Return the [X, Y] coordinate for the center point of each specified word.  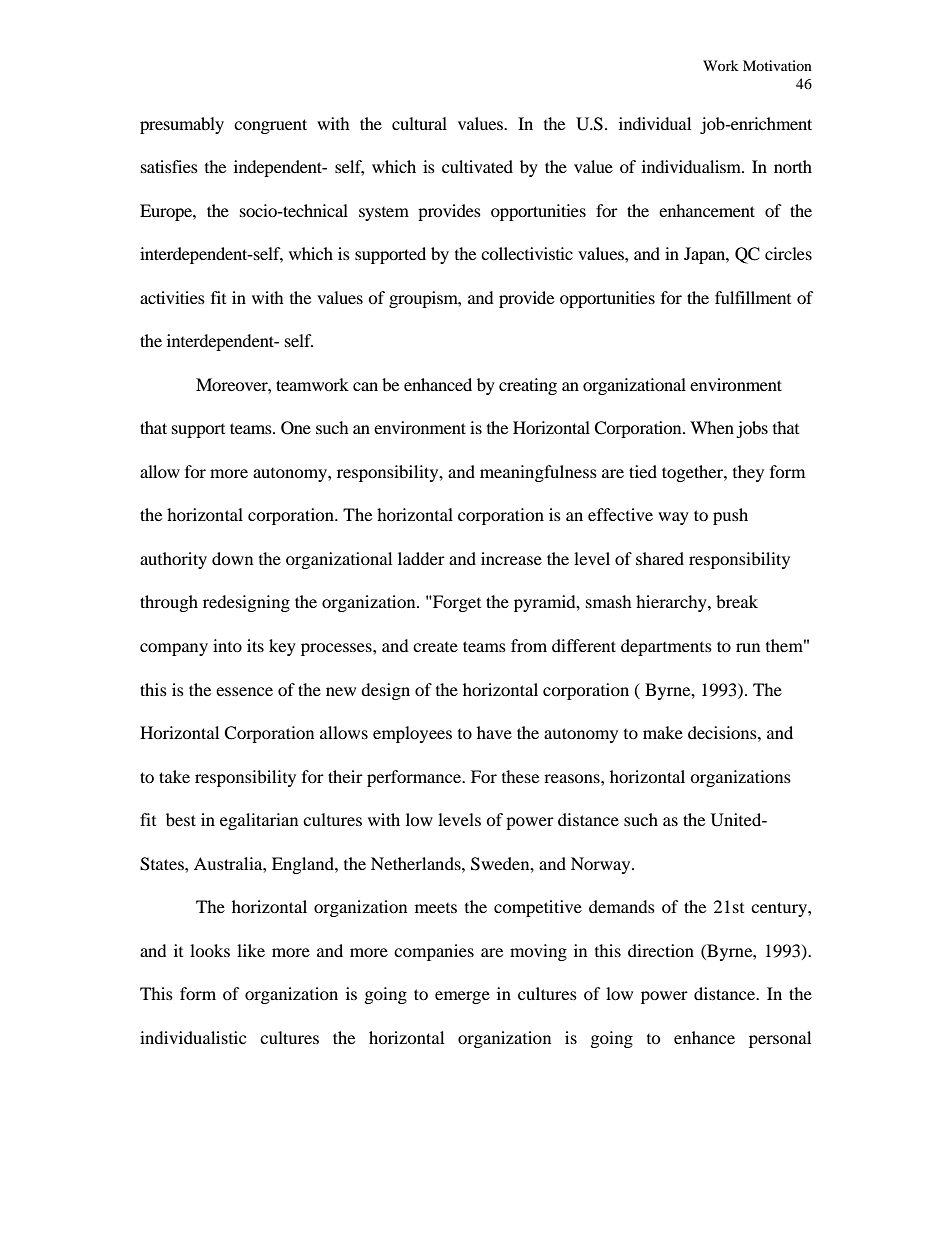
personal [780, 1039]
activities [172, 297]
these [520, 776]
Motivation [777, 65]
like [251, 950]
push [730, 516]
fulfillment [753, 297]
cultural [419, 123]
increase [511, 558]
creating [528, 386]
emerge [462, 997]
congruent [270, 126]
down [232, 558]
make [663, 732]
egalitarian [259, 821]
